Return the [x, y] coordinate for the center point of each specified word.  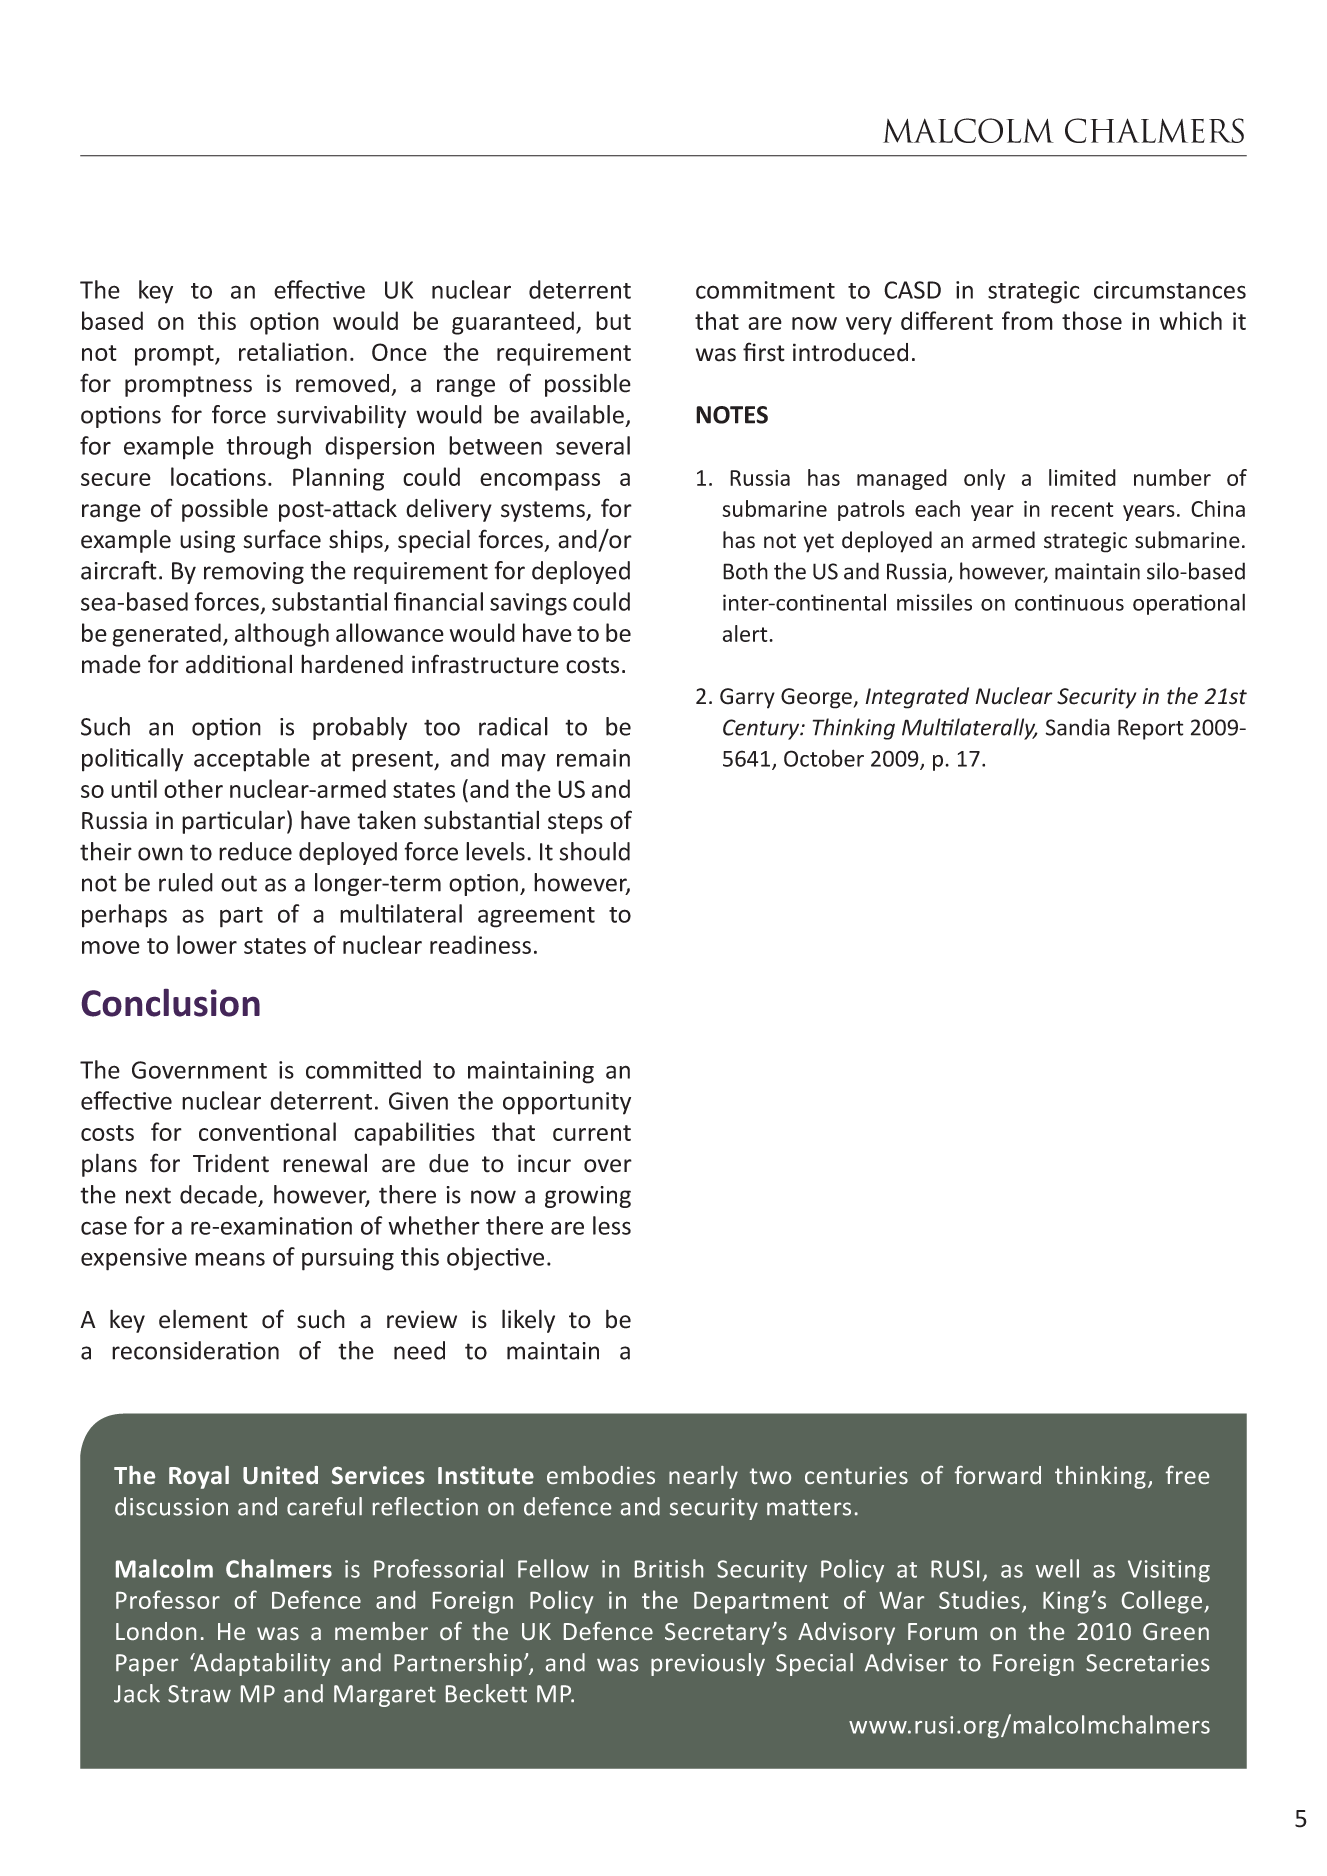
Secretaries [1148, 1663]
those [1092, 320]
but [613, 320]
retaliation [293, 351]
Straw [199, 1694]
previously [708, 1664]
